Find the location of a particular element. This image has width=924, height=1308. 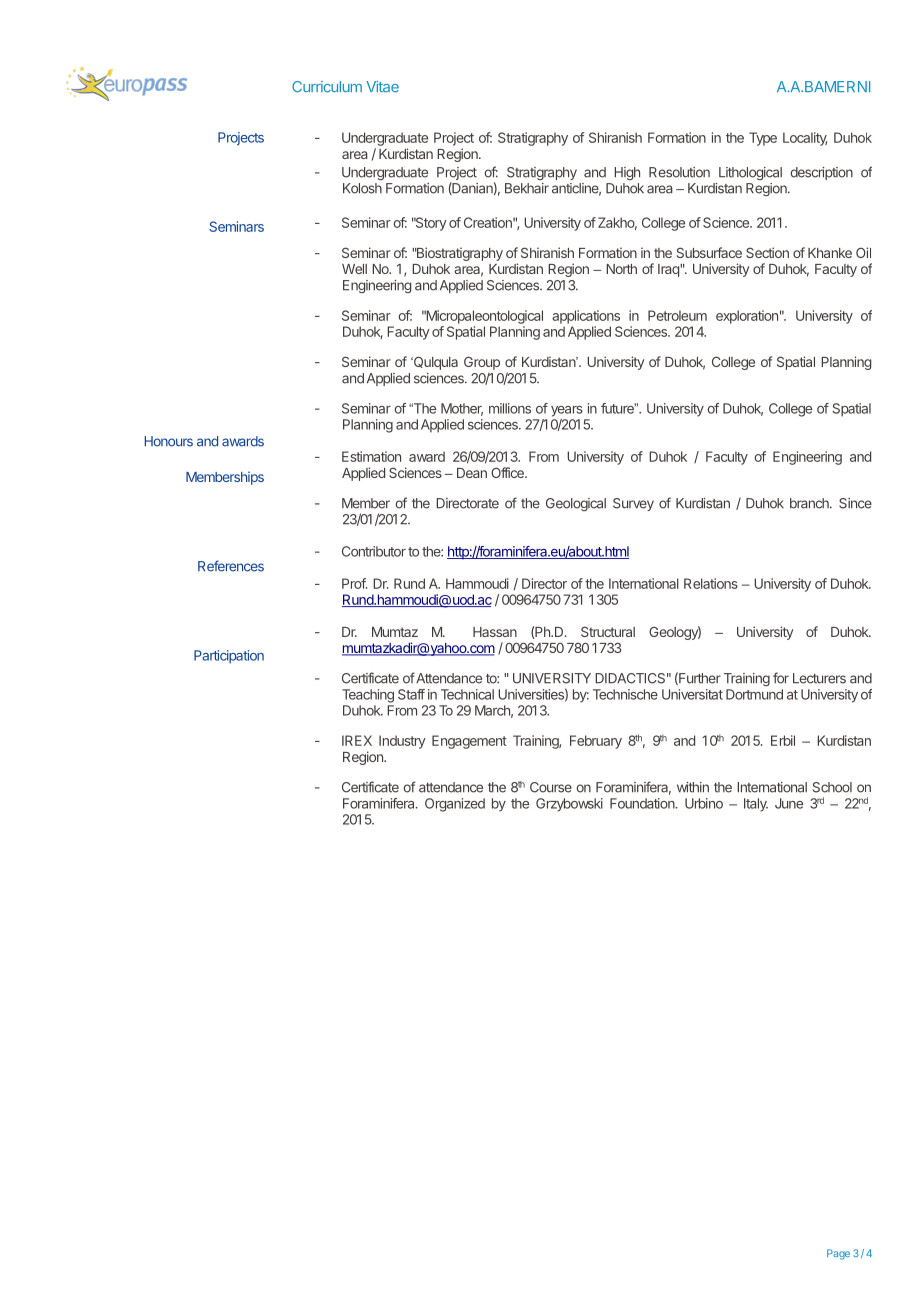

Organized is located at coordinates (455, 805).
